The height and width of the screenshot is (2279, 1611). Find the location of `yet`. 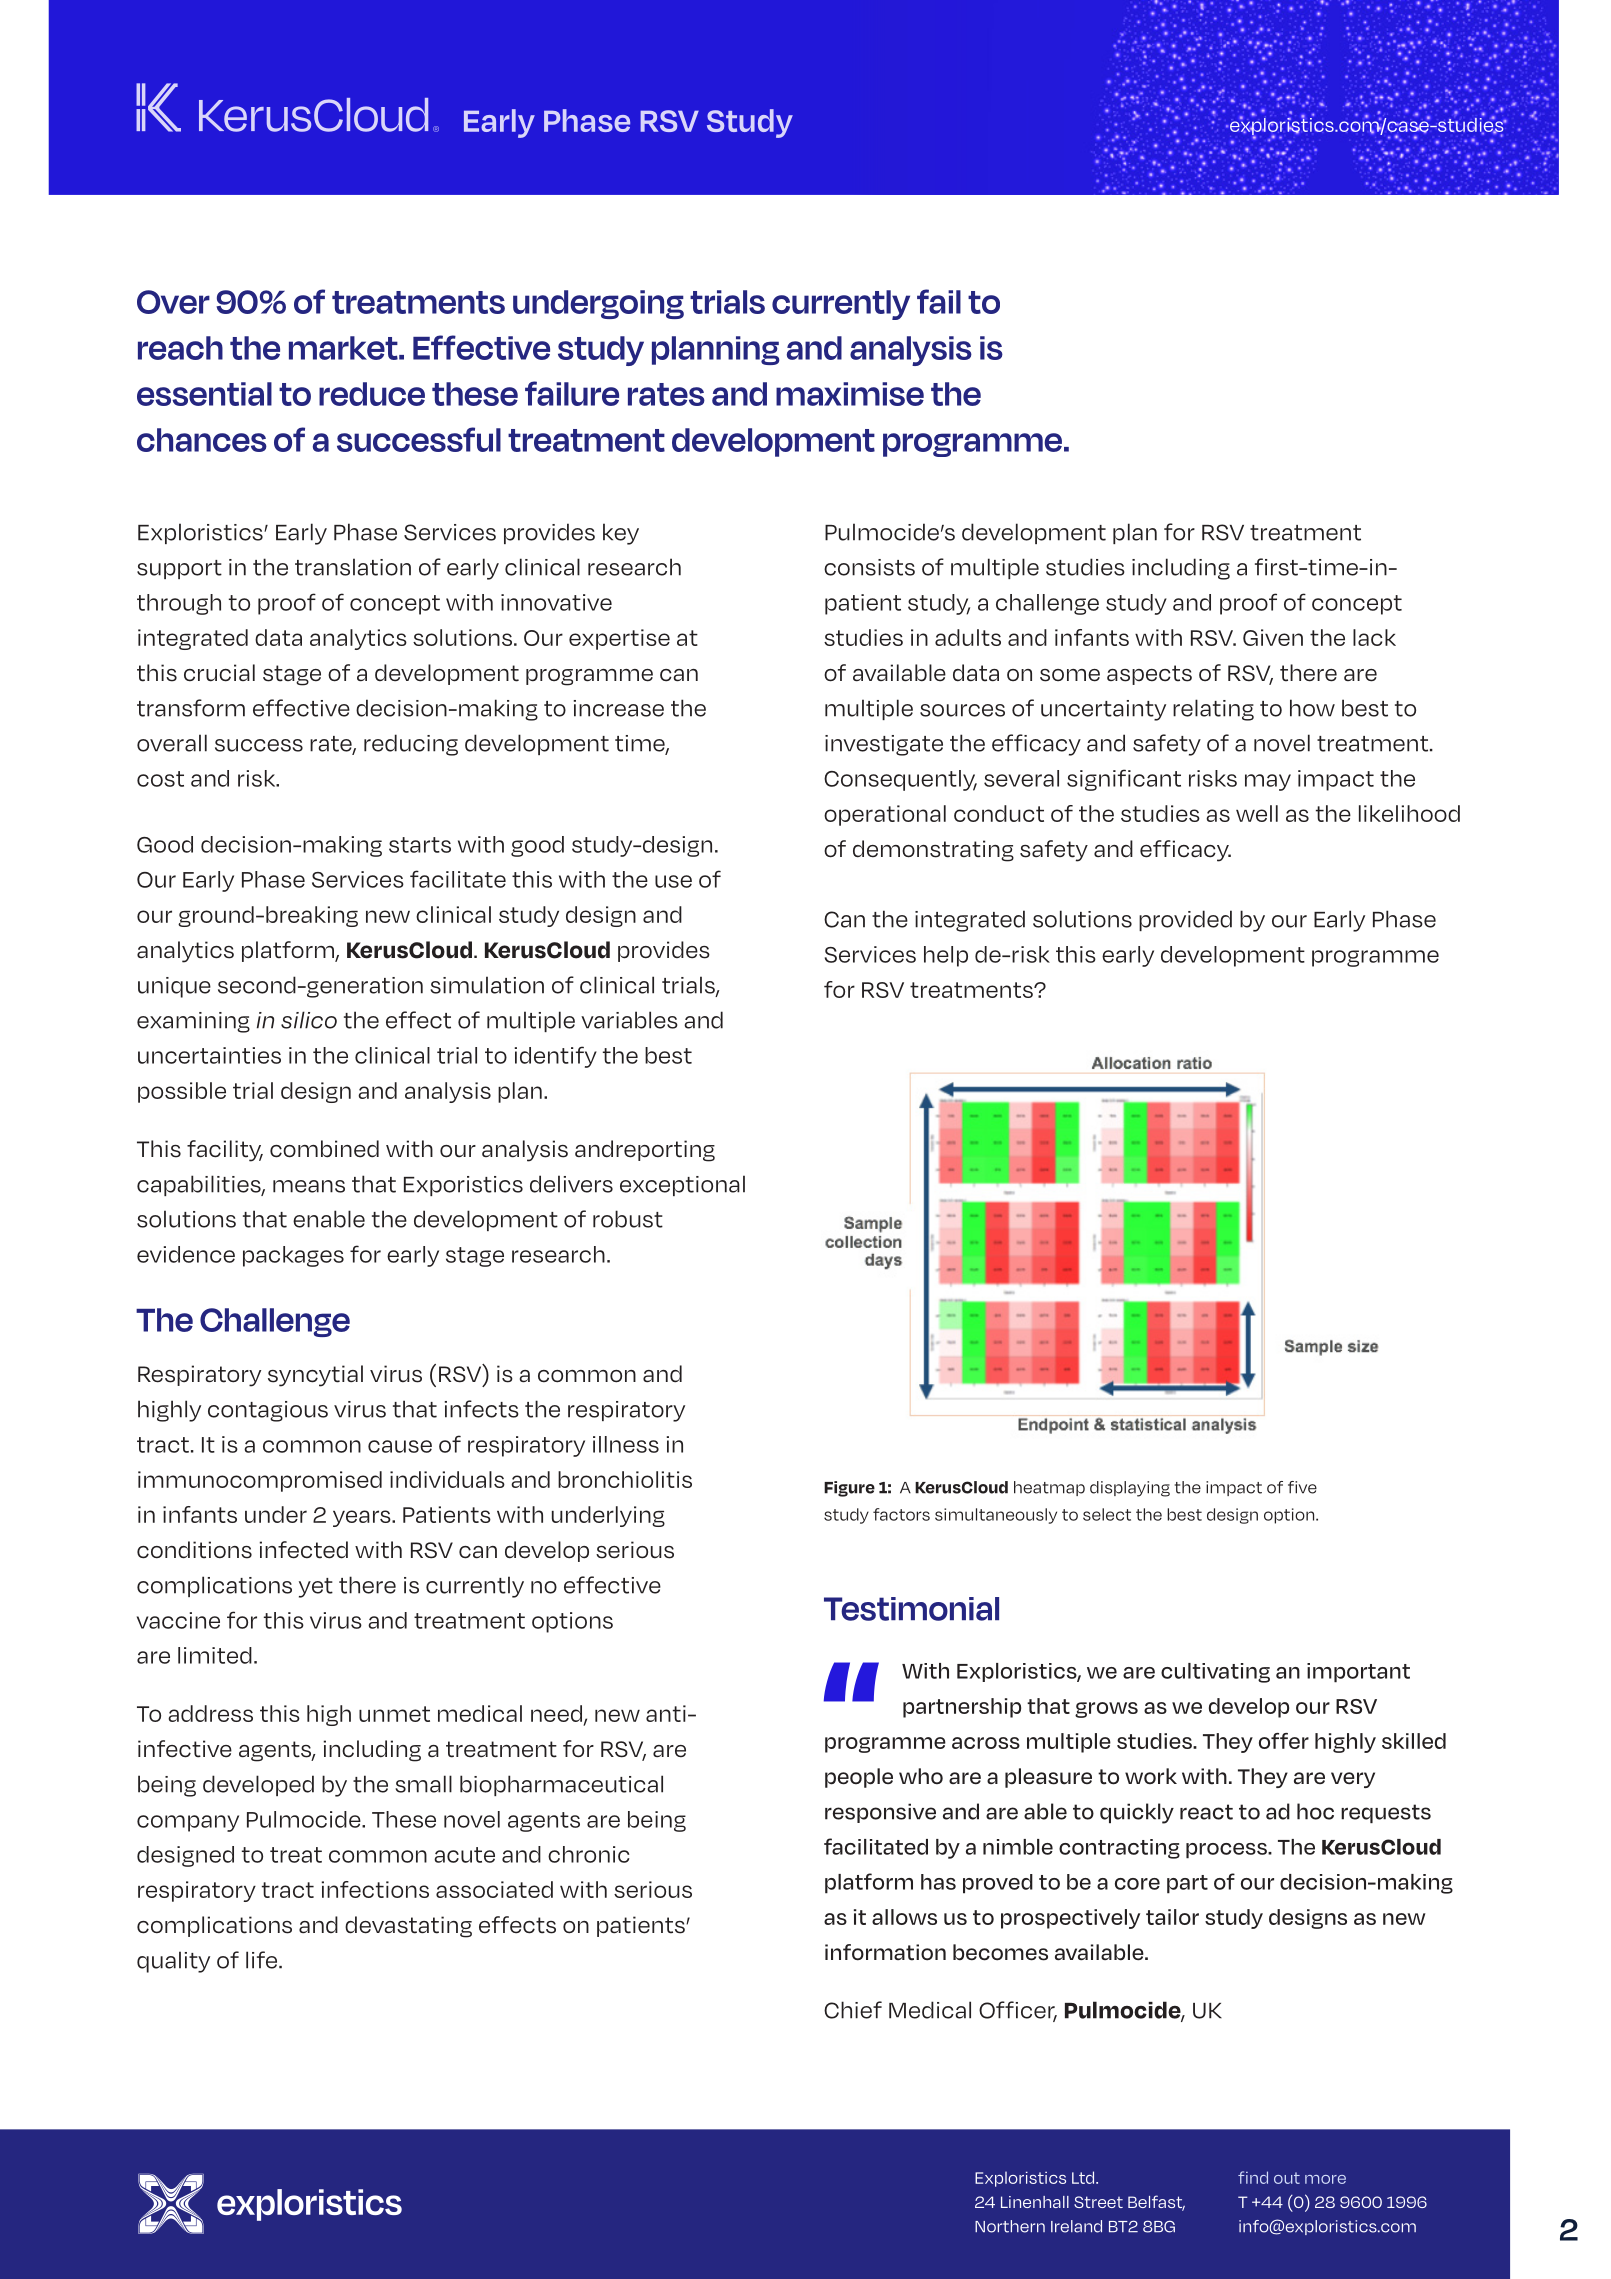

yet is located at coordinates (316, 1588).
